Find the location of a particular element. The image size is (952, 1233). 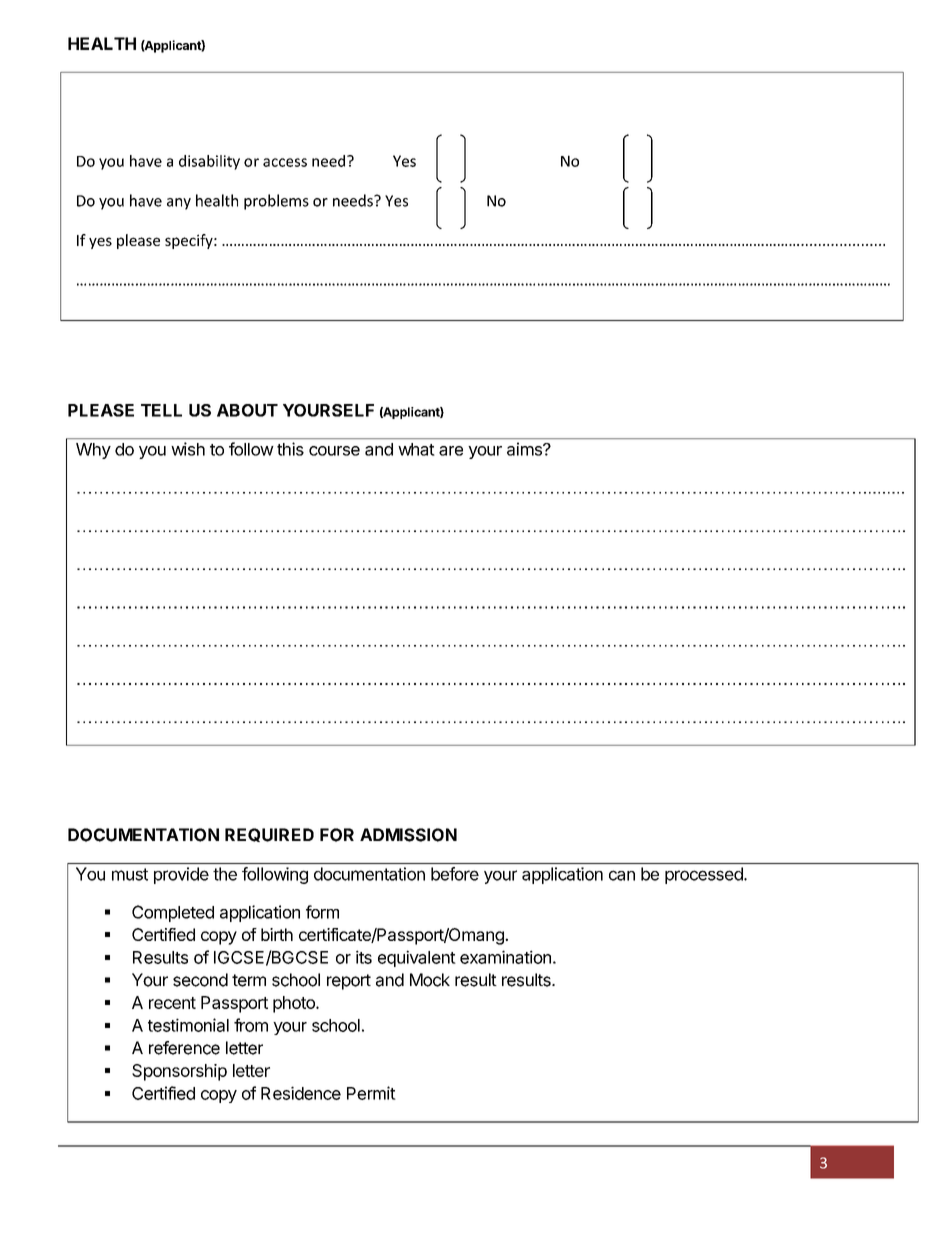

wish is located at coordinates (188, 449).
